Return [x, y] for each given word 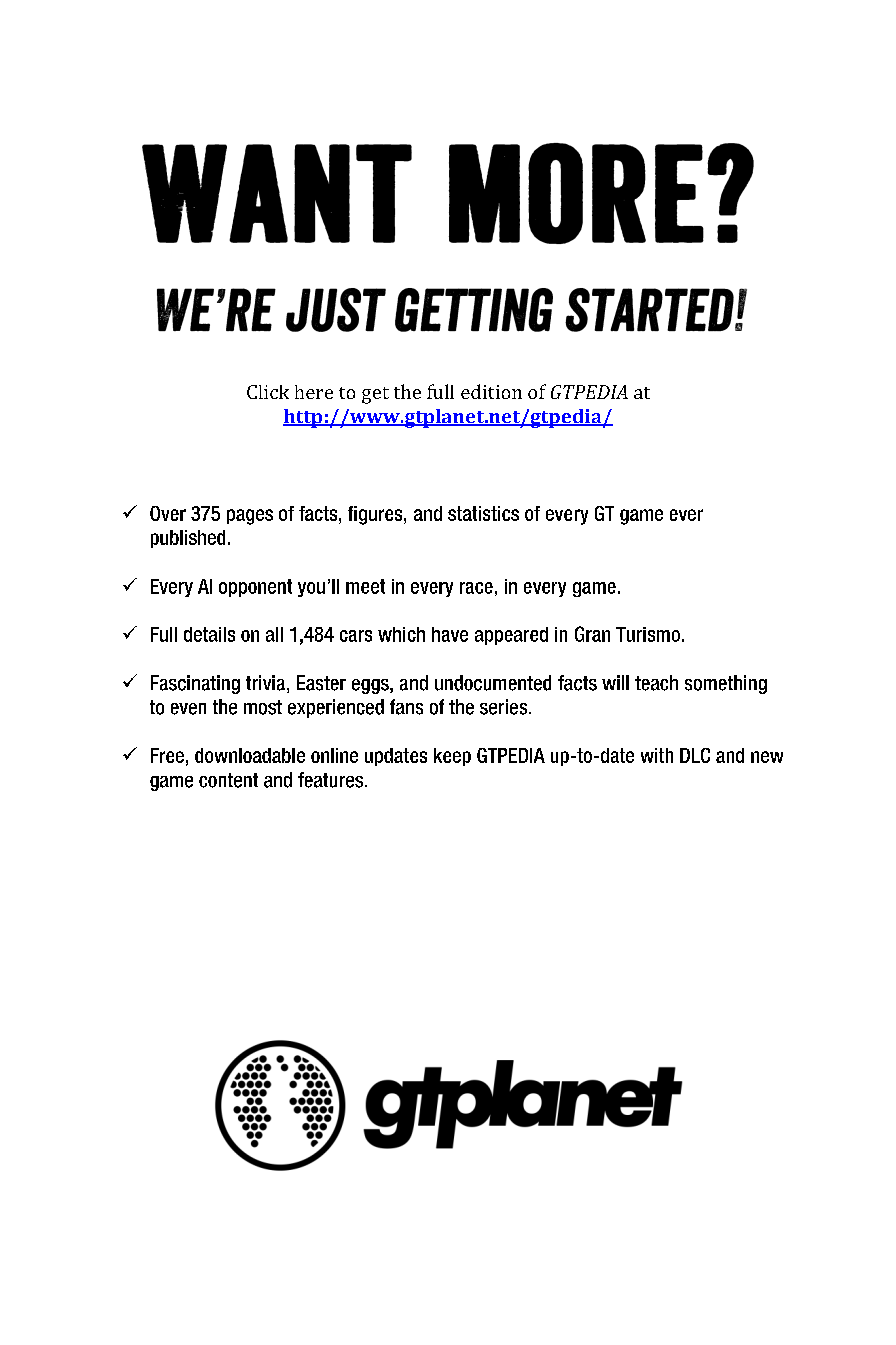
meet [365, 586]
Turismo [648, 634]
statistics [483, 513]
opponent [255, 588]
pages [250, 517]
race [476, 588]
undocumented [493, 683]
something [726, 684]
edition [491, 391]
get [375, 395]
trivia [267, 684]
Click [268, 392]
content [228, 780]
